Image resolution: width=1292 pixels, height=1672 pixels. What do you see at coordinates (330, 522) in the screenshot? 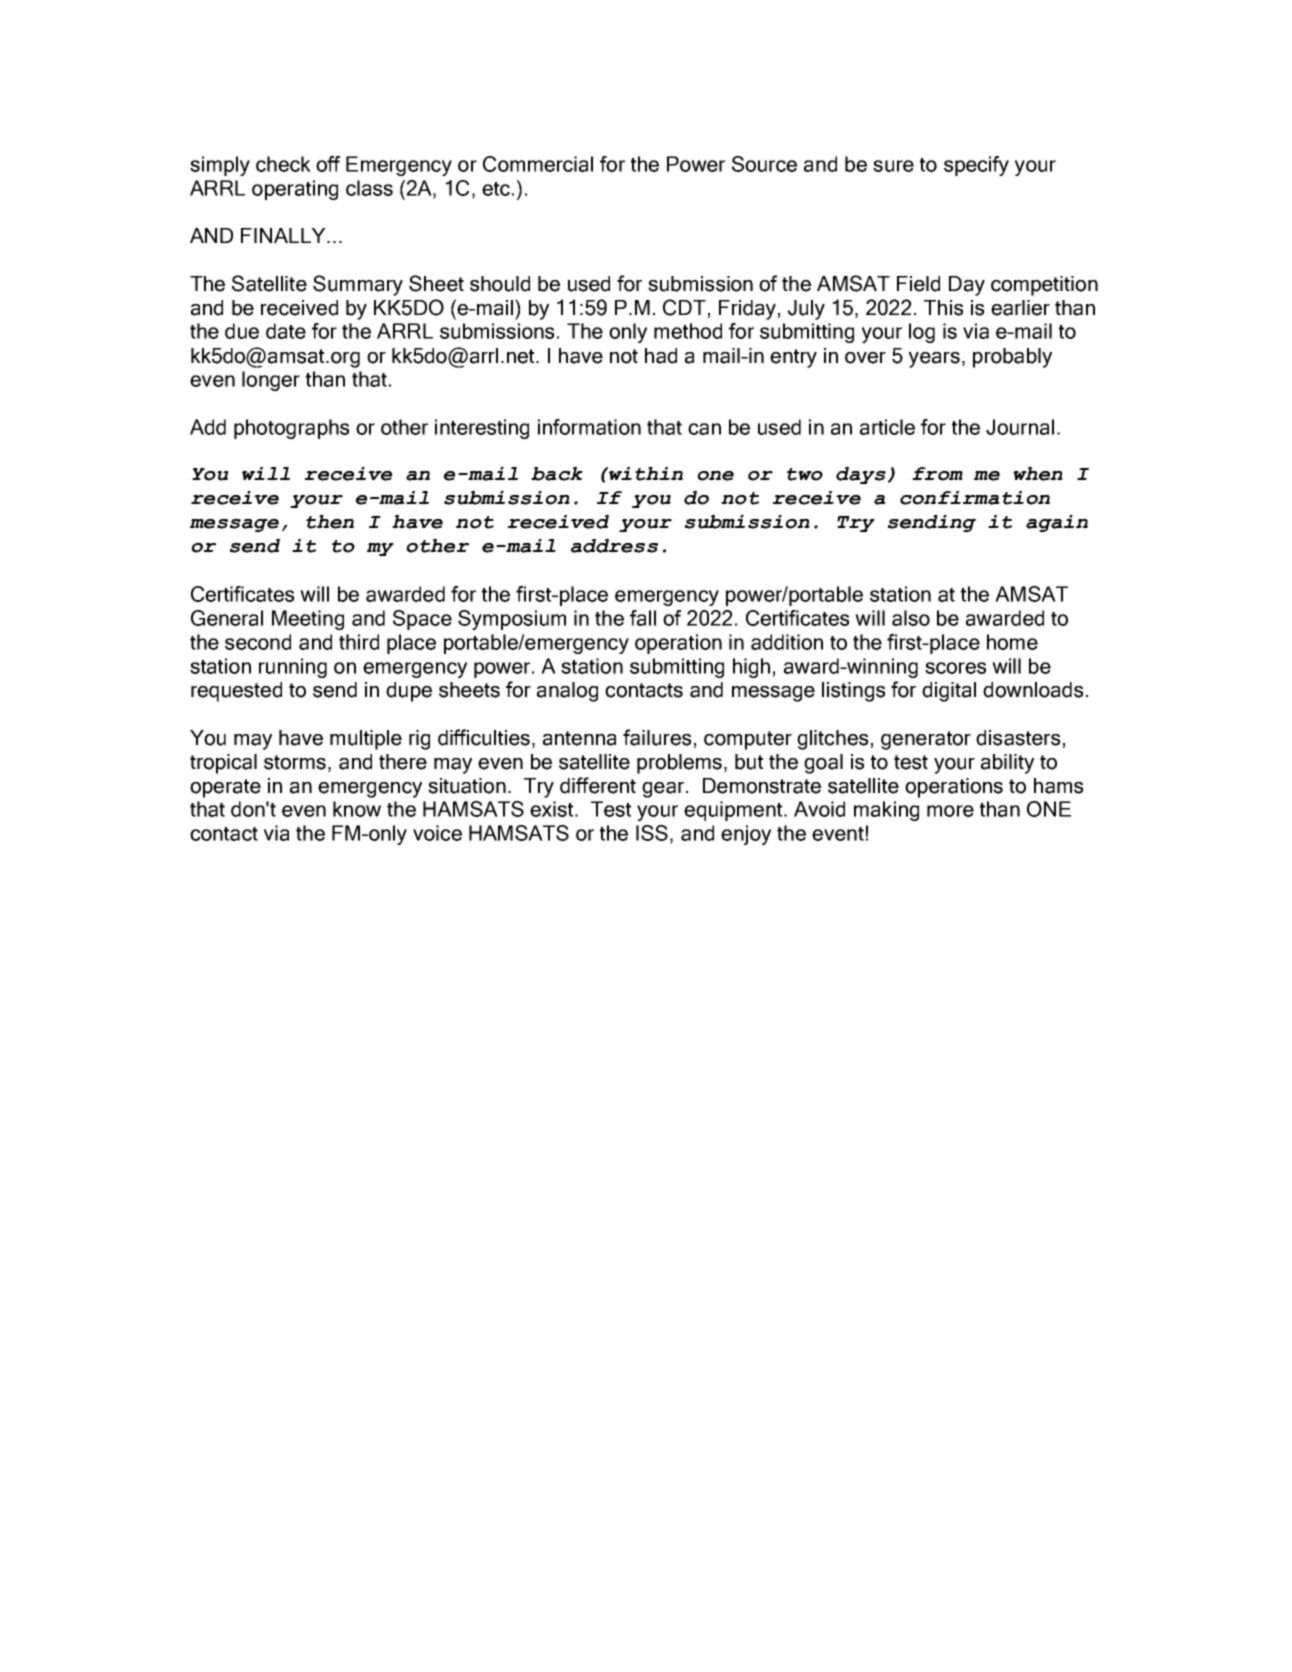
I see `then` at bounding box center [330, 522].
